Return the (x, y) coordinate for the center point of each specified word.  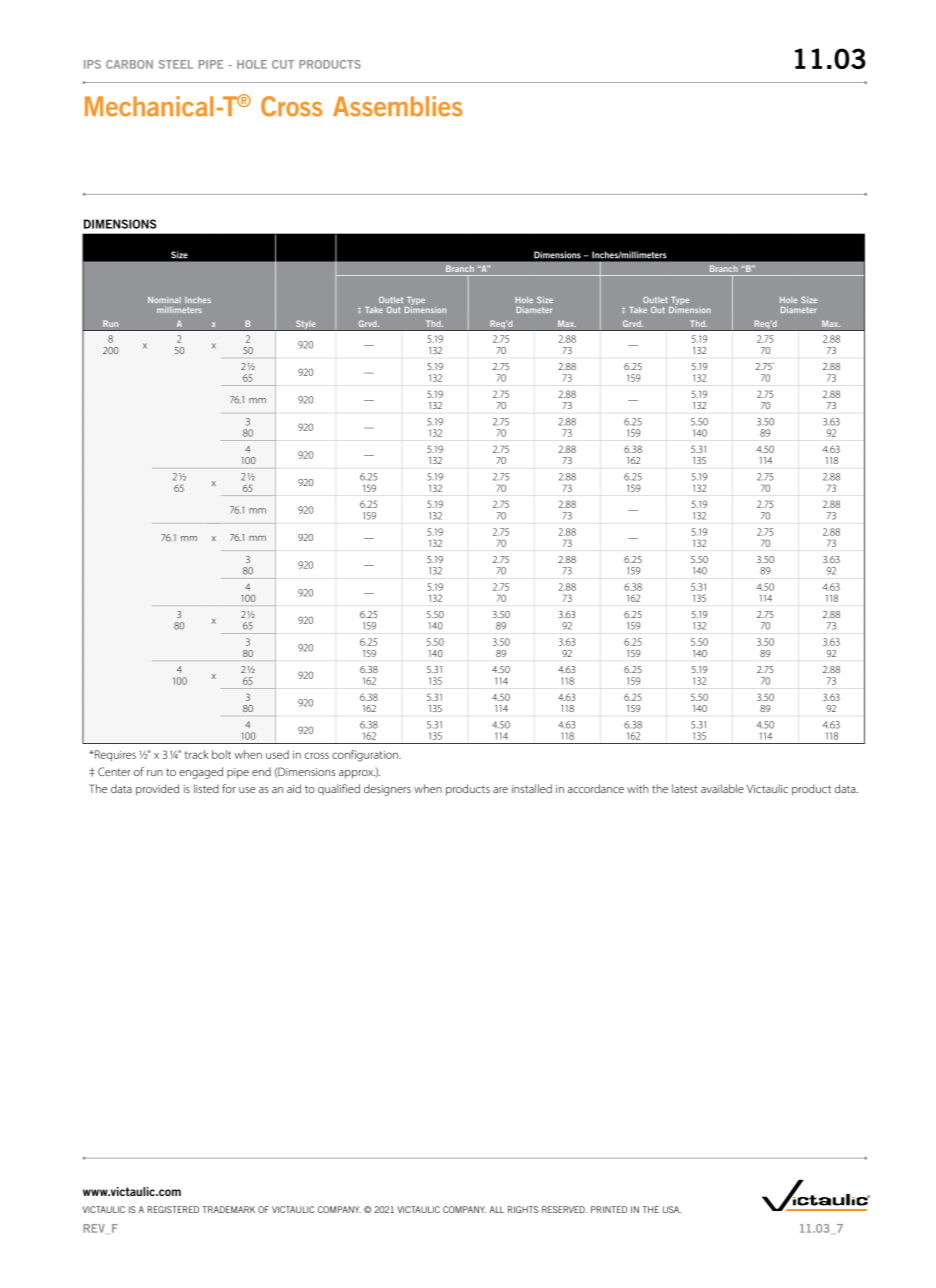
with (638, 788)
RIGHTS (523, 1209)
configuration (366, 756)
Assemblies (398, 106)
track (196, 754)
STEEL (176, 64)
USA (672, 1209)
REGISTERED (173, 1209)
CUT (283, 64)
